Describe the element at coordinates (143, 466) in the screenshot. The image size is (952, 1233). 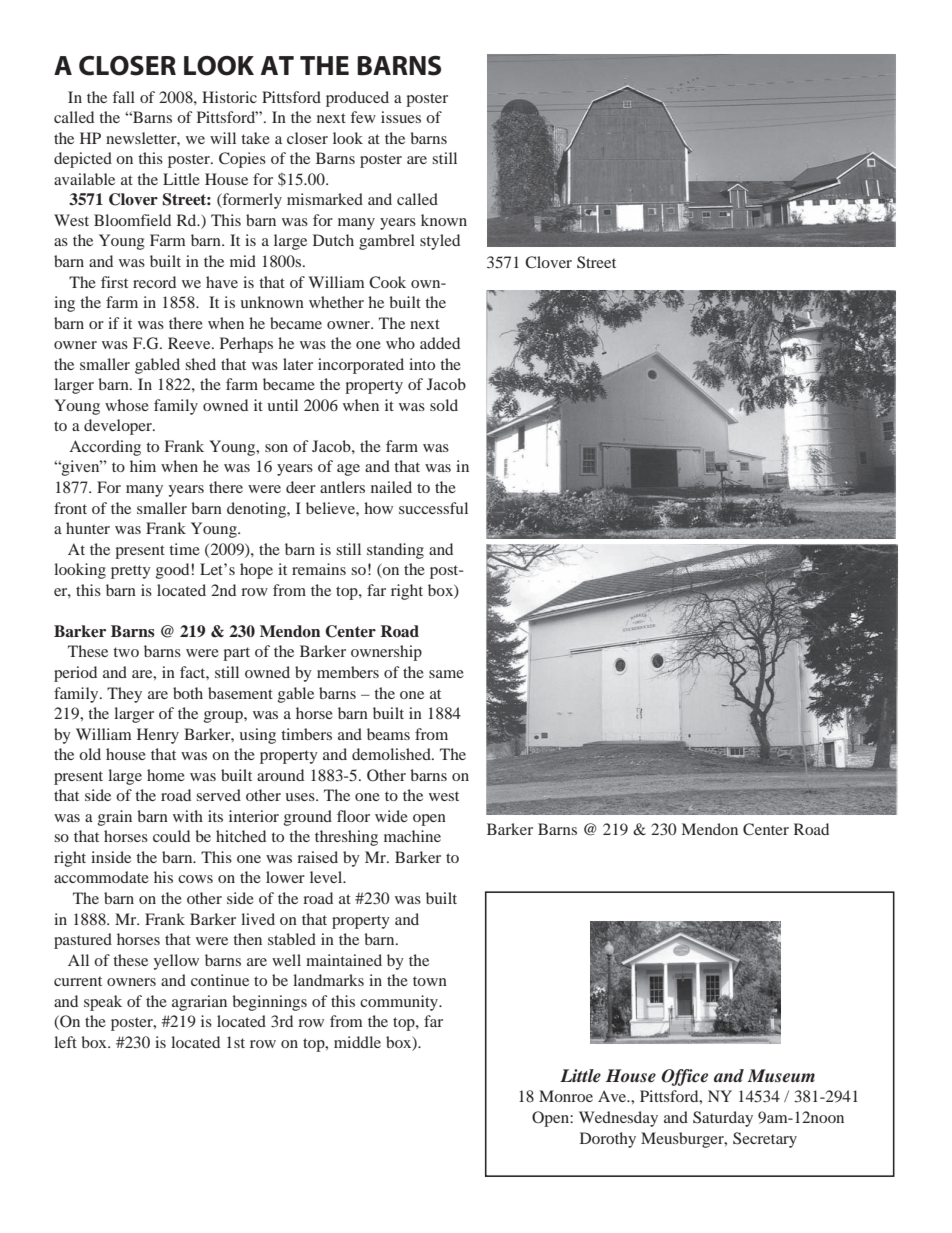
I see `him` at that location.
